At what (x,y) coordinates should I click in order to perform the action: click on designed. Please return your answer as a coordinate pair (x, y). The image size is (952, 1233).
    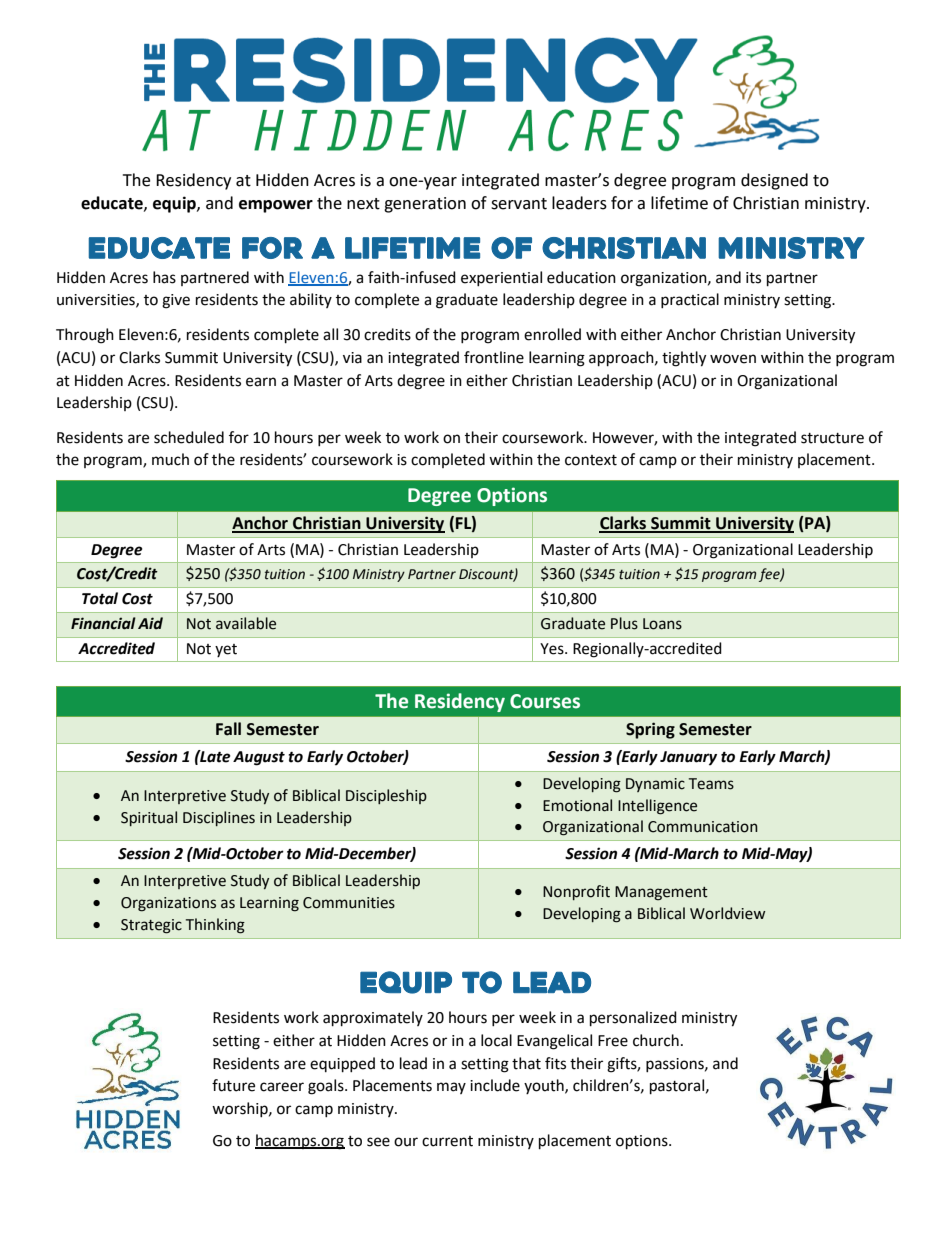
    Looking at the image, I should click on (774, 181).
